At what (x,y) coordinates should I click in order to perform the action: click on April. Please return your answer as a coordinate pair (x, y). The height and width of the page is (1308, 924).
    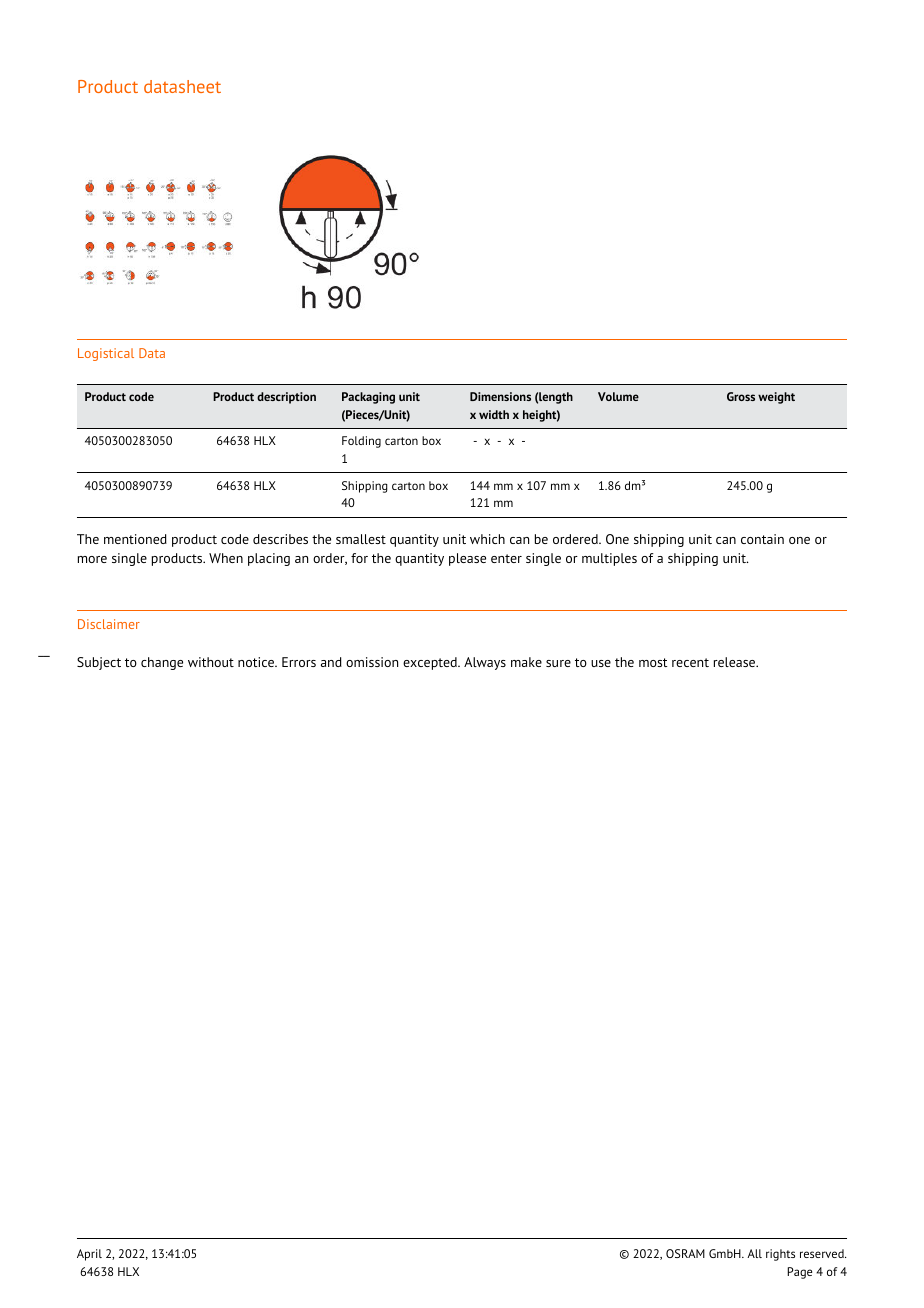
    Looking at the image, I should click on (89, 1255).
